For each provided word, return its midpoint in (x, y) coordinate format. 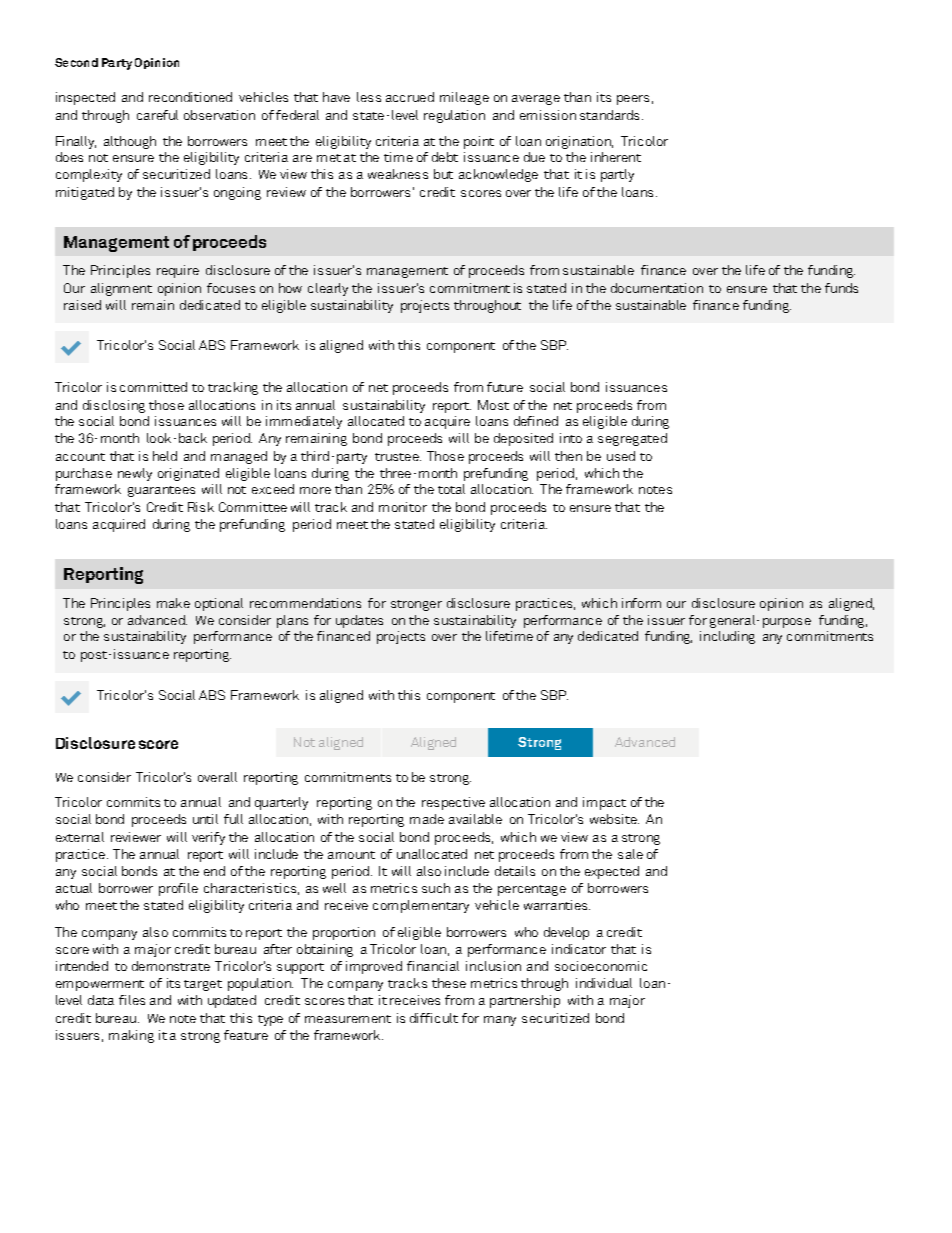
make (173, 603)
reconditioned (190, 97)
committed (153, 387)
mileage (464, 98)
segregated (632, 439)
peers (633, 100)
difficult (434, 1018)
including (727, 637)
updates (359, 621)
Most (493, 405)
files (132, 1000)
